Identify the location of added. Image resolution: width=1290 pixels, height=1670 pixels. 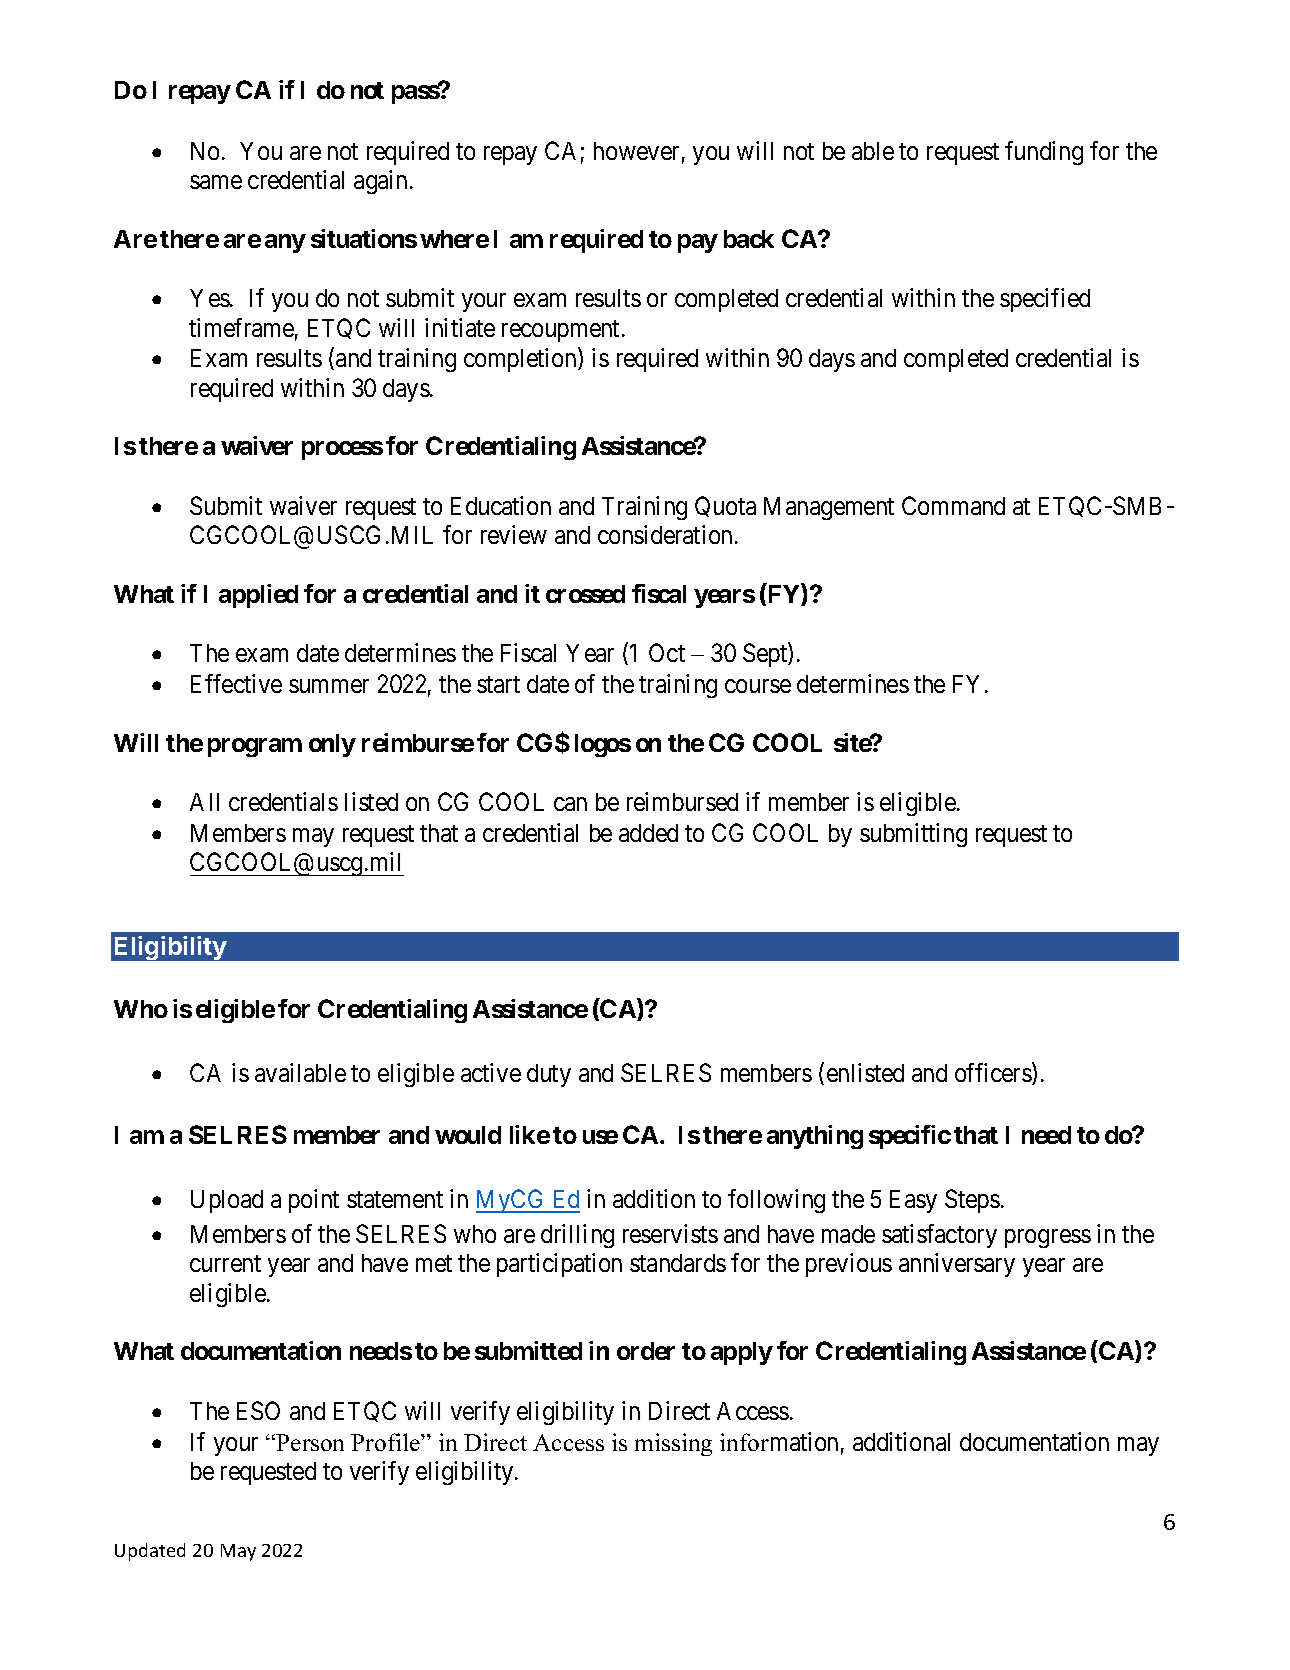
(648, 833).
